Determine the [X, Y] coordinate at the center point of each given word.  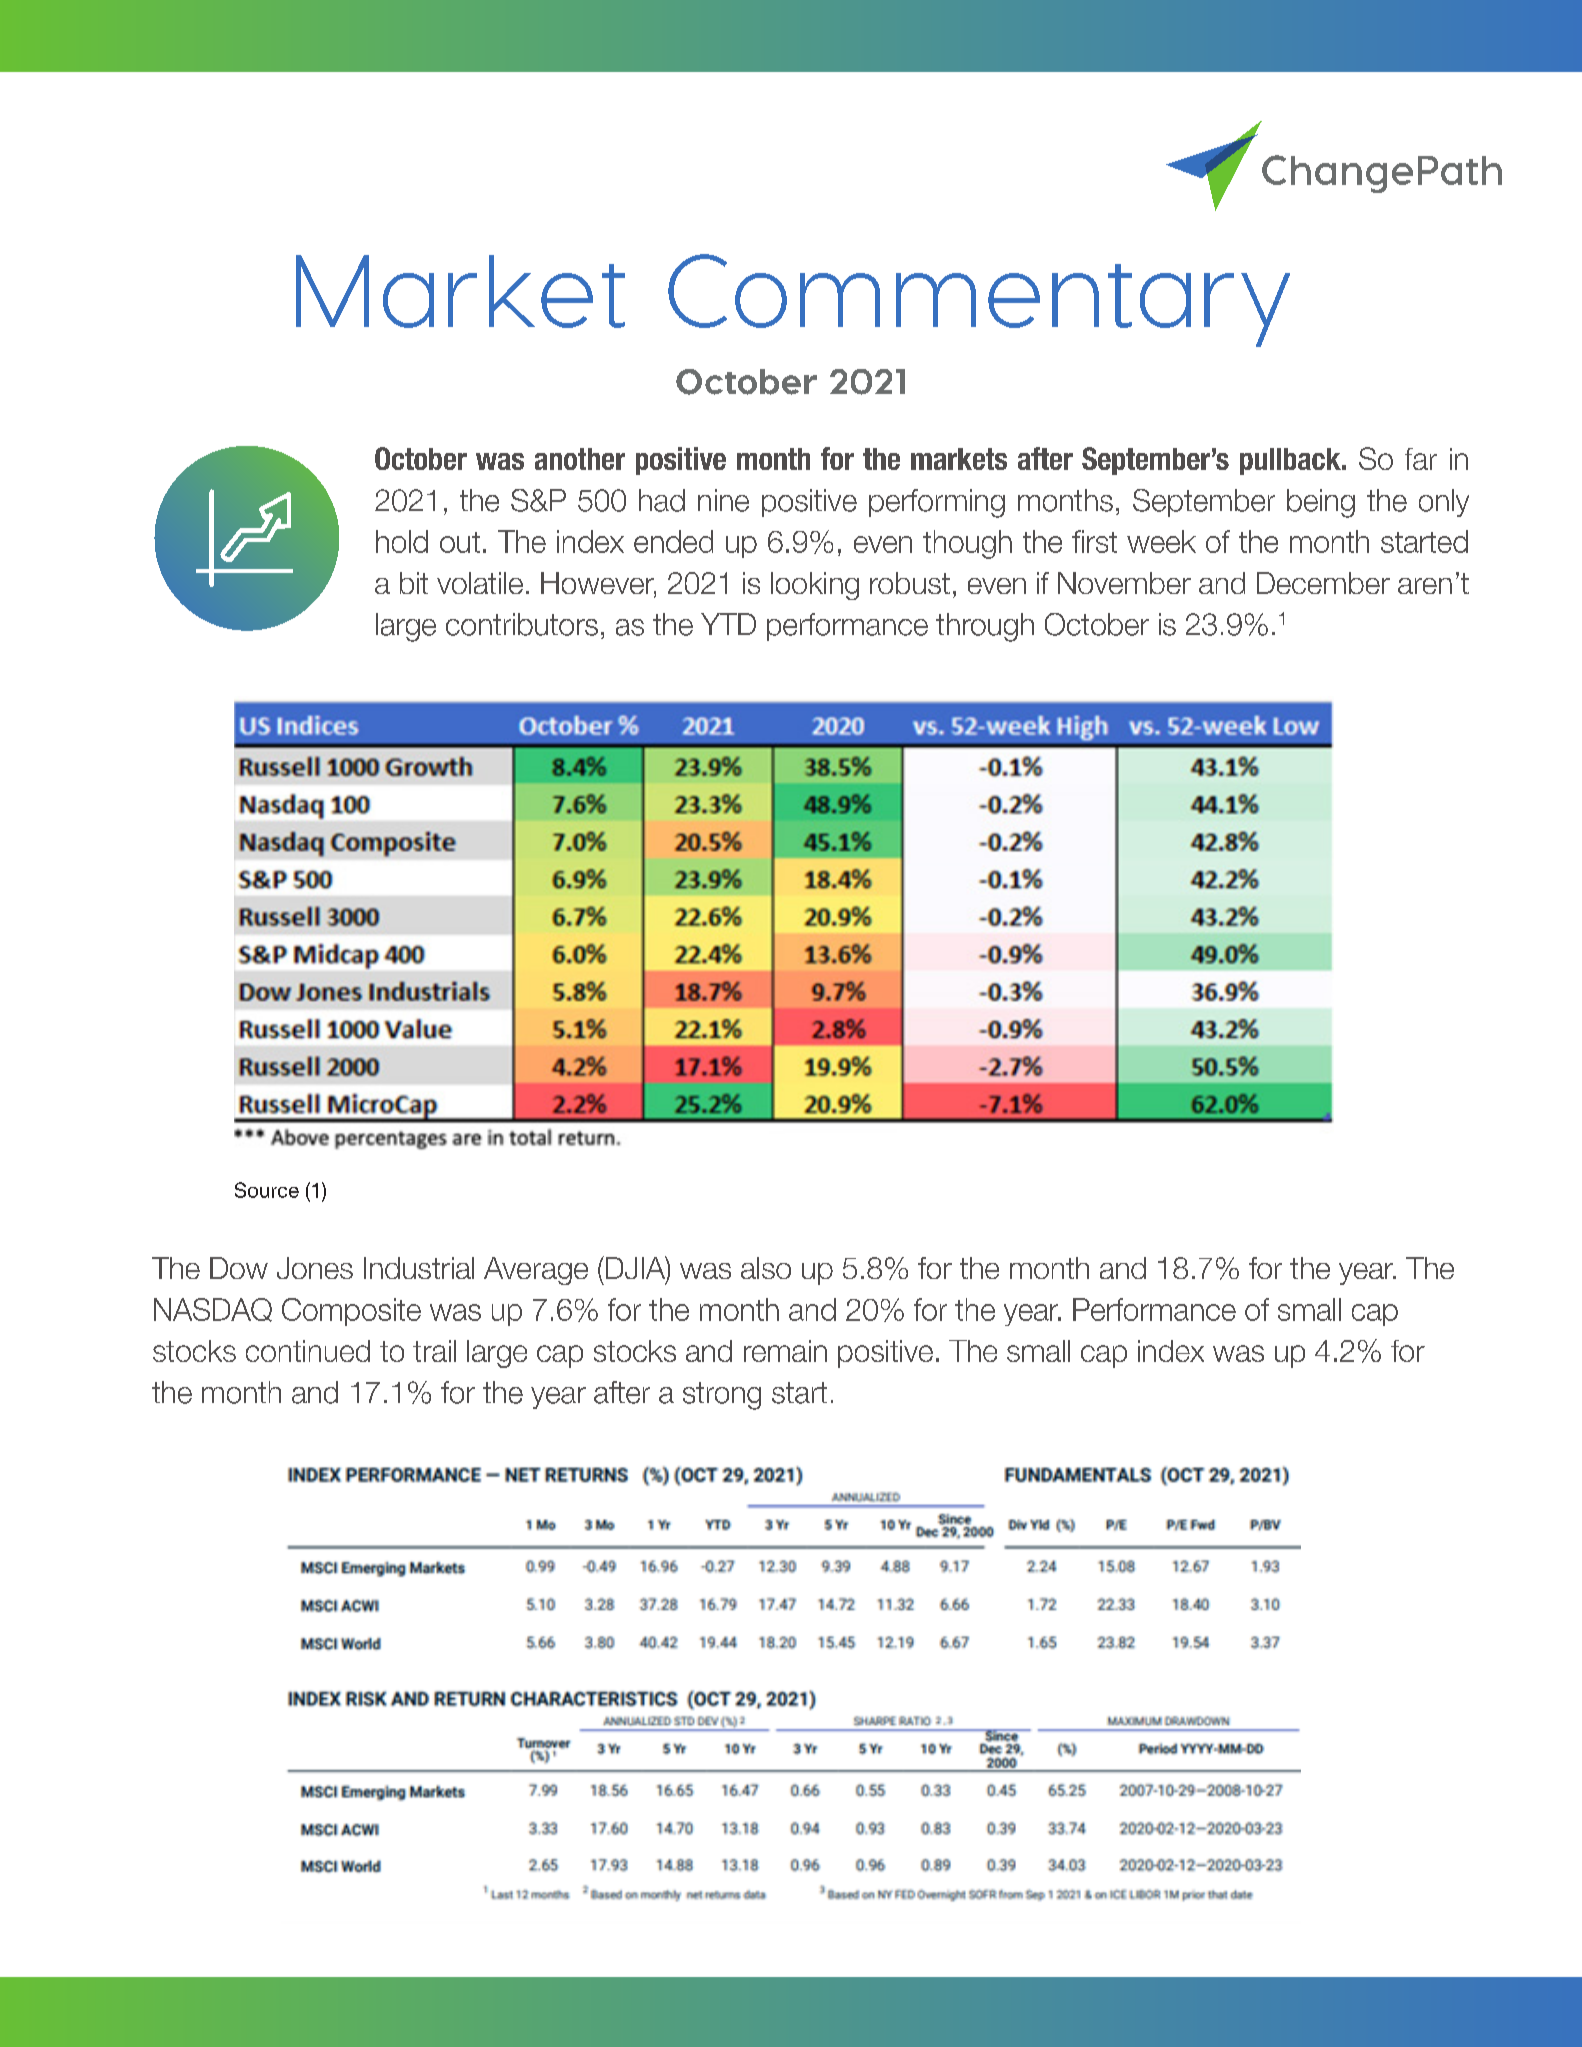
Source [267, 1190]
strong [722, 1396]
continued [308, 1351]
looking [815, 586]
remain [785, 1351]
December [1323, 583]
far [1421, 459]
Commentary [979, 300]
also [766, 1268]
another [580, 459]
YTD [728, 624]
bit [414, 583]
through [985, 627]
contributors [522, 624]
